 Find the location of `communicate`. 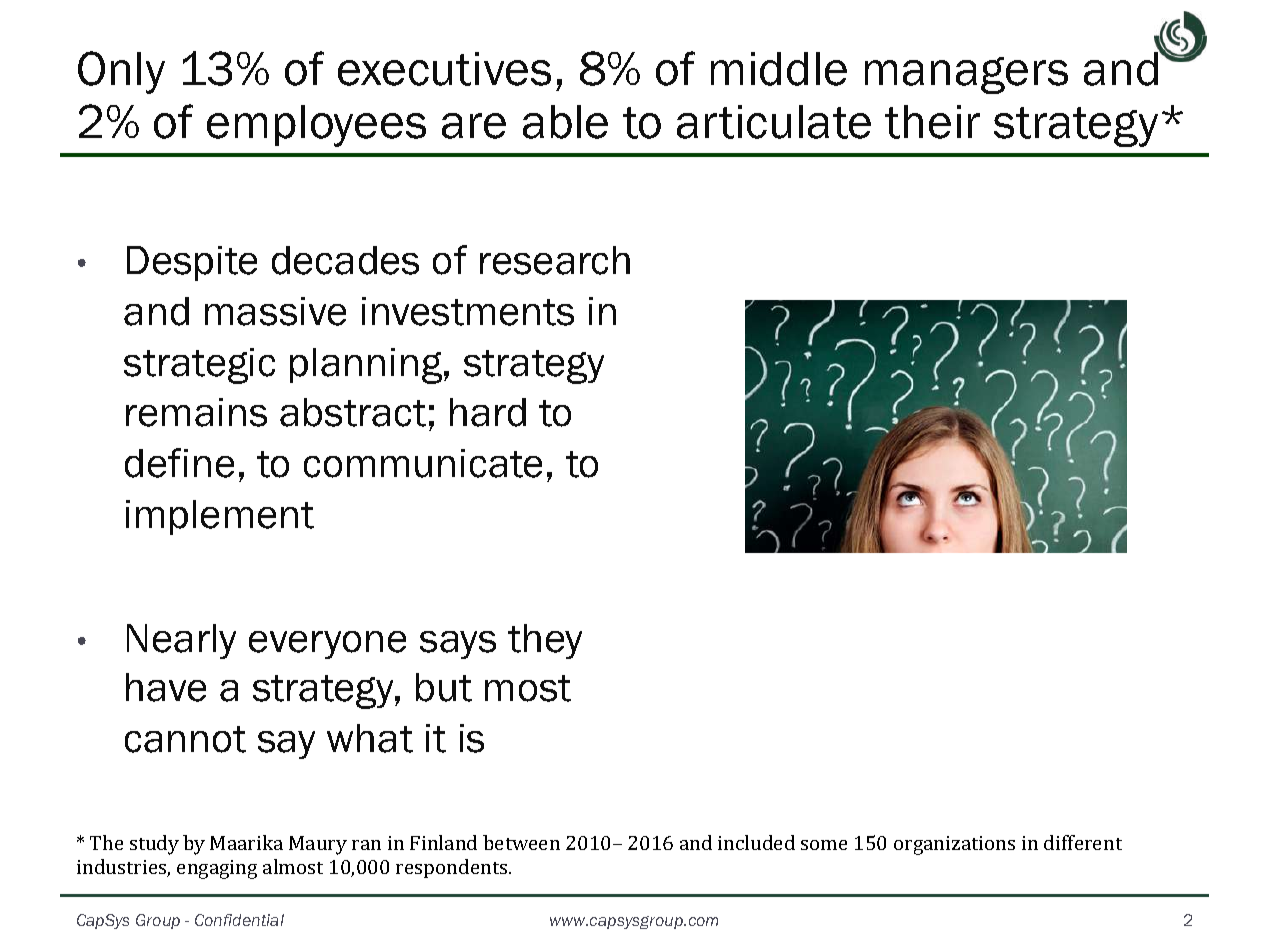

communicate is located at coordinates (423, 463).
